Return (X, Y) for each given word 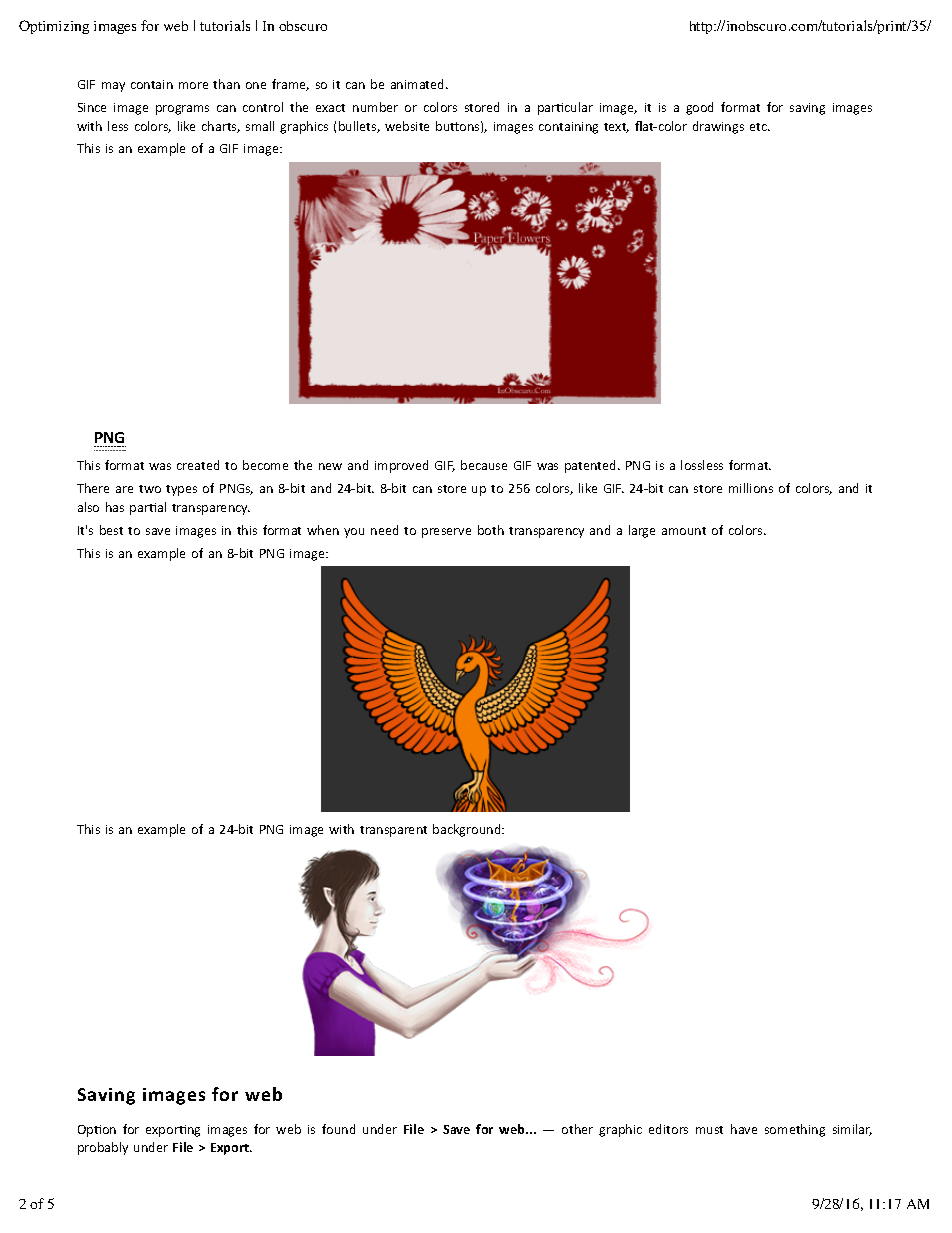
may (113, 87)
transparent (393, 831)
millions (751, 488)
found (338, 1129)
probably (103, 1148)
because (484, 465)
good (699, 108)
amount (684, 531)
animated (419, 84)
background (468, 830)
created (198, 465)
